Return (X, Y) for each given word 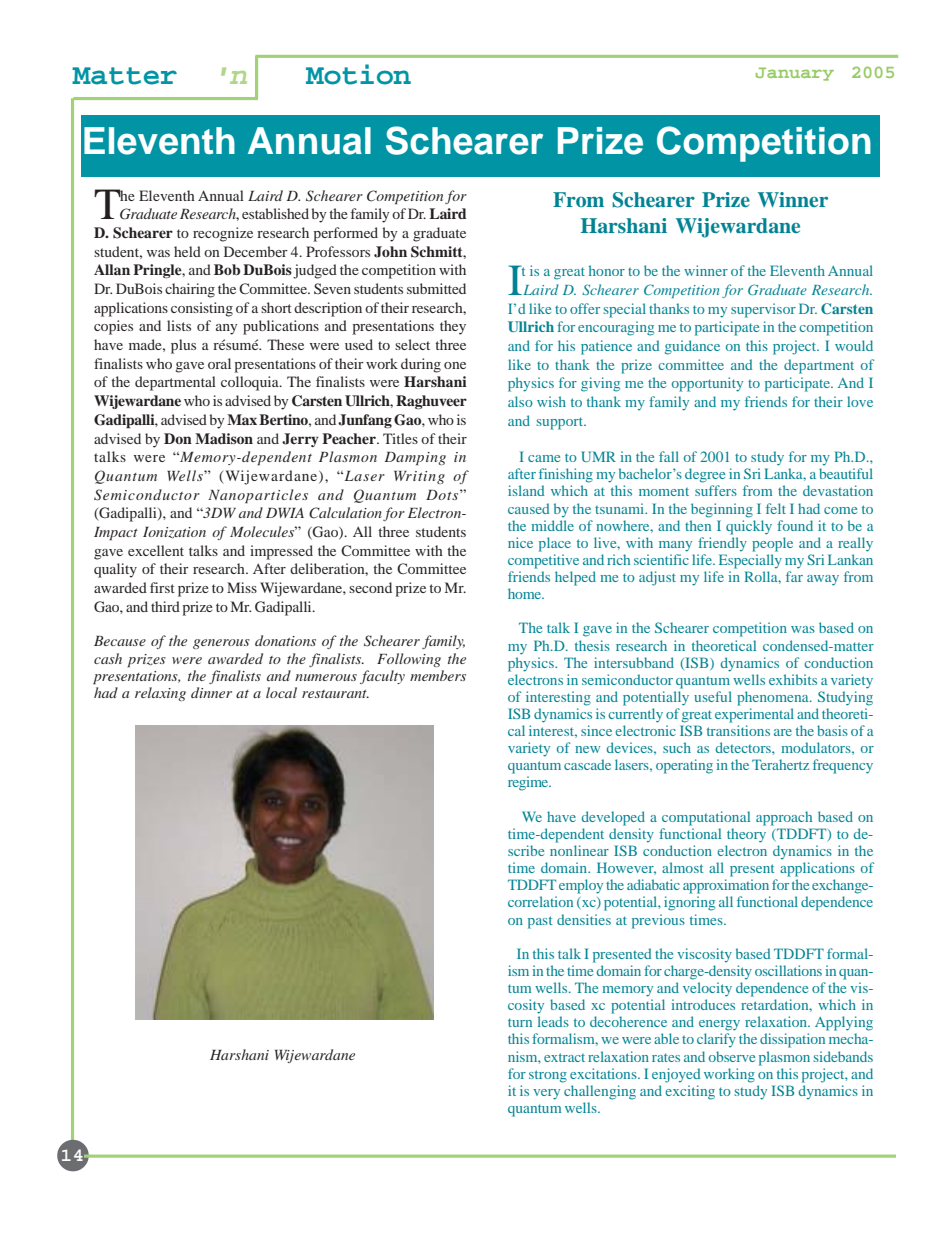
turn (520, 1022)
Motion (358, 74)
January (795, 74)
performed (345, 234)
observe (732, 1056)
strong (548, 1076)
